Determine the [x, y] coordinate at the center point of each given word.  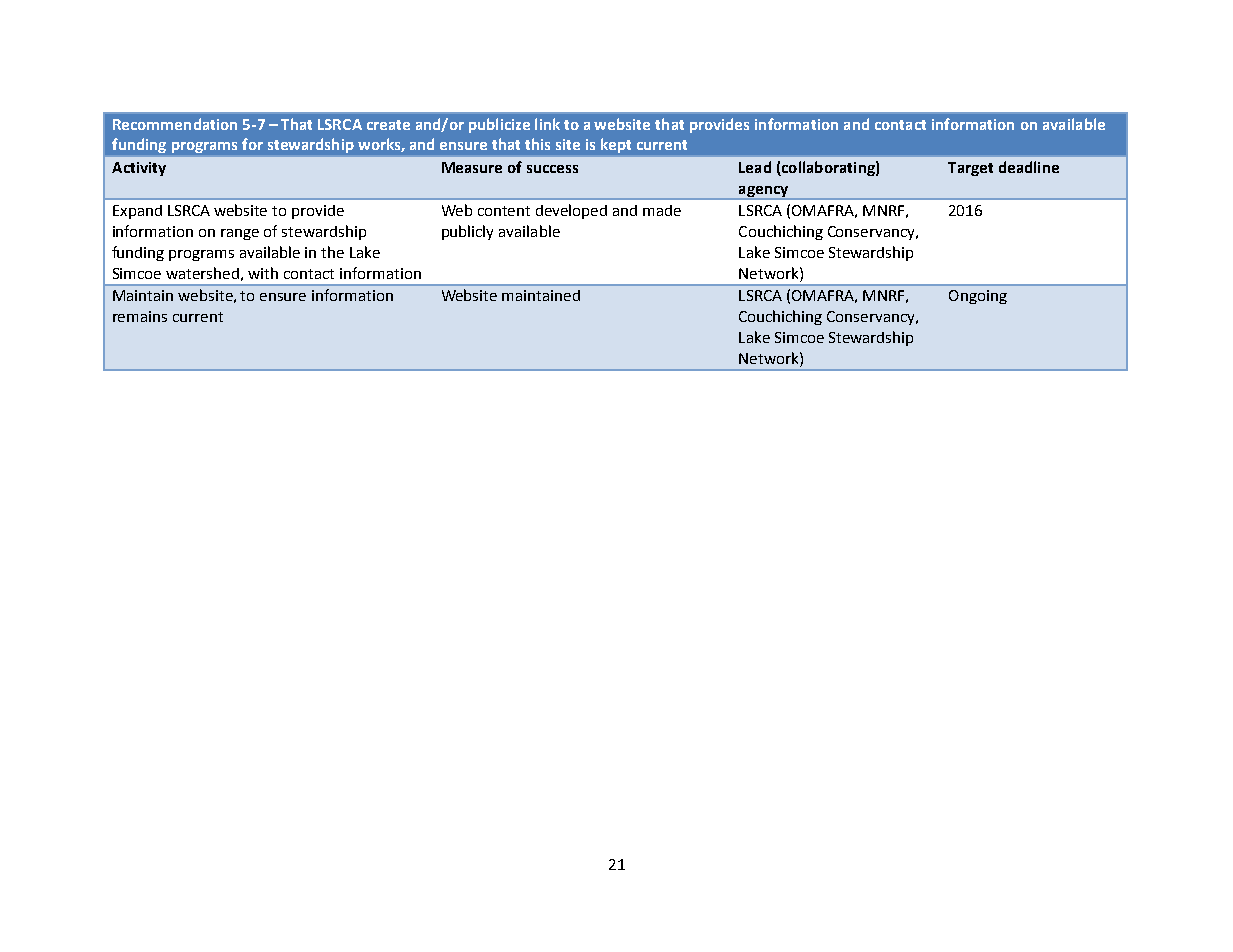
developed [571, 211]
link [547, 124]
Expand [137, 212]
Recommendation [175, 124]
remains [140, 316]
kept [616, 145]
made [662, 210]
